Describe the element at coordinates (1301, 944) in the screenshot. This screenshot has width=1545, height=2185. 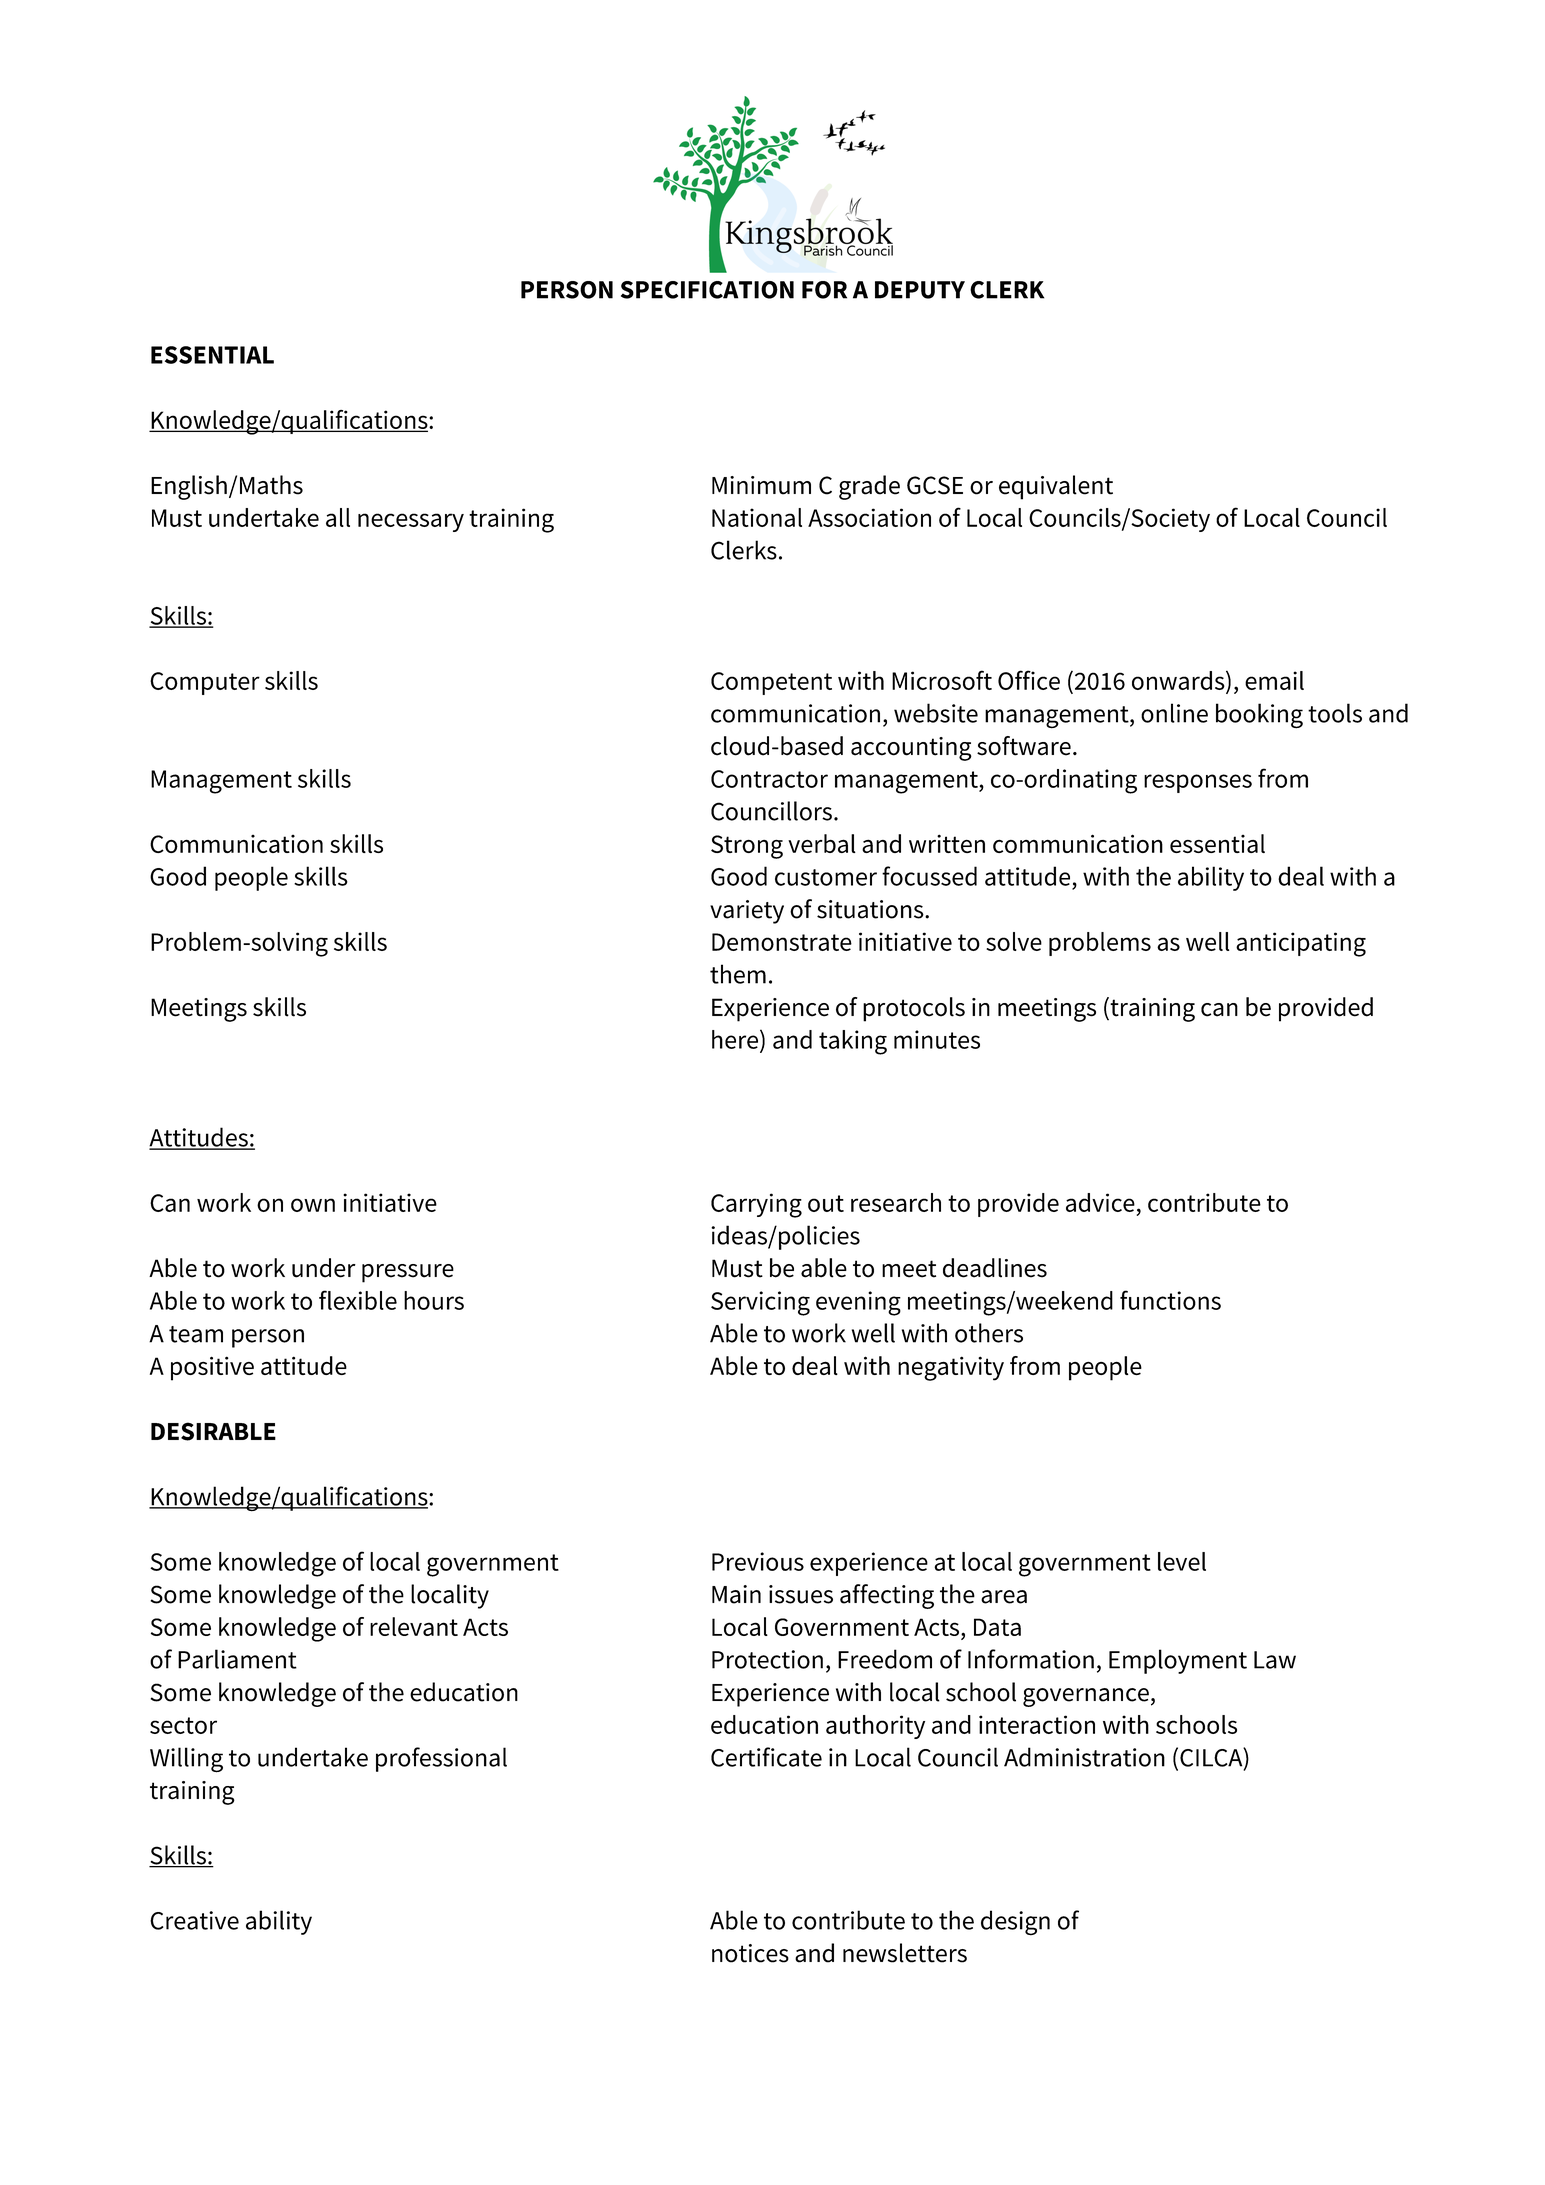
I see `anticipating` at that location.
